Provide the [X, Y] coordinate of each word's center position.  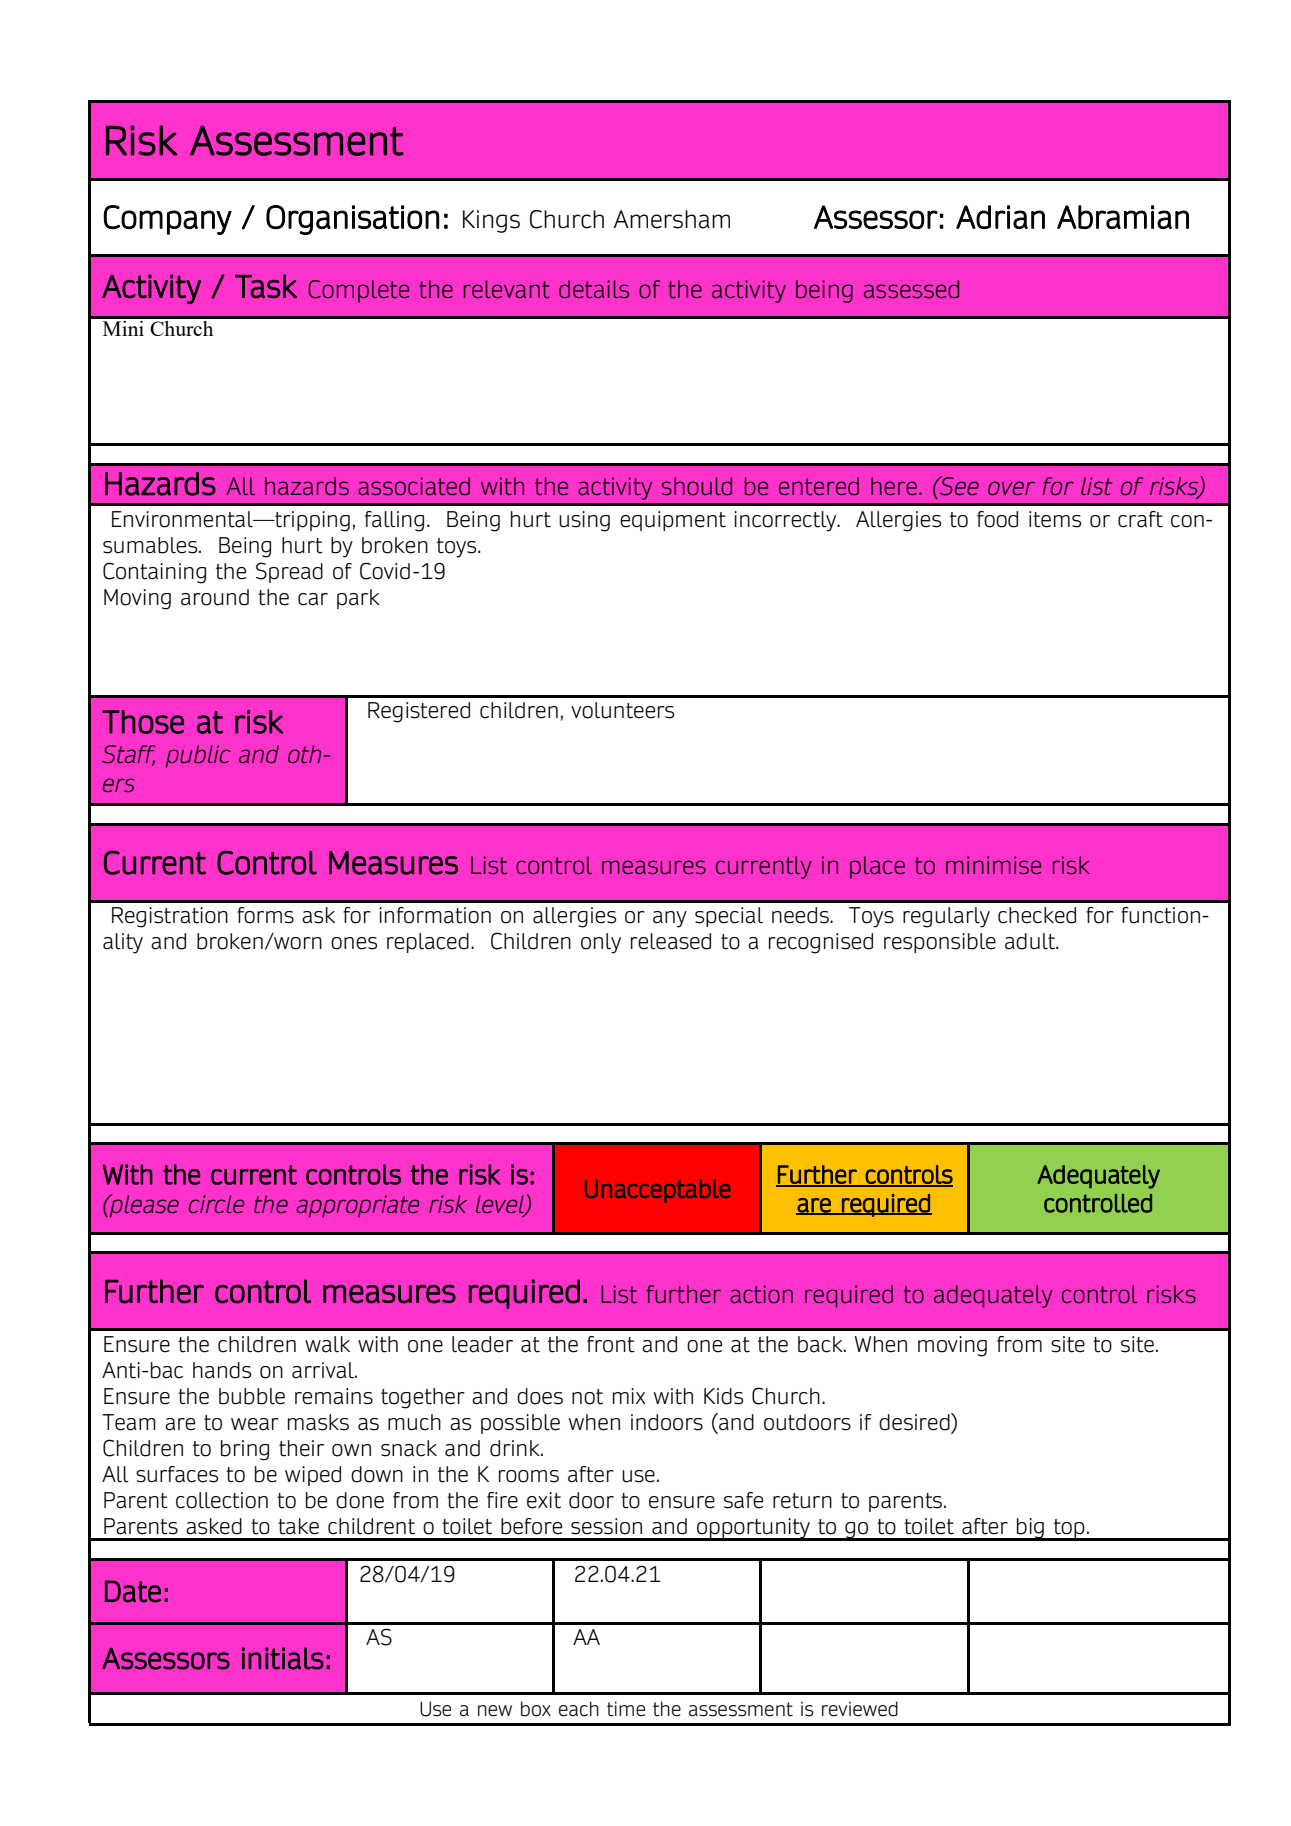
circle [216, 1204]
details [594, 289]
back [821, 1344]
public [198, 756]
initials [283, 1658]
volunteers [622, 710]
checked [1037, 915]
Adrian [1000, 217]
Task [266, 286]
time [626, 1709]
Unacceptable [657, 1191]
